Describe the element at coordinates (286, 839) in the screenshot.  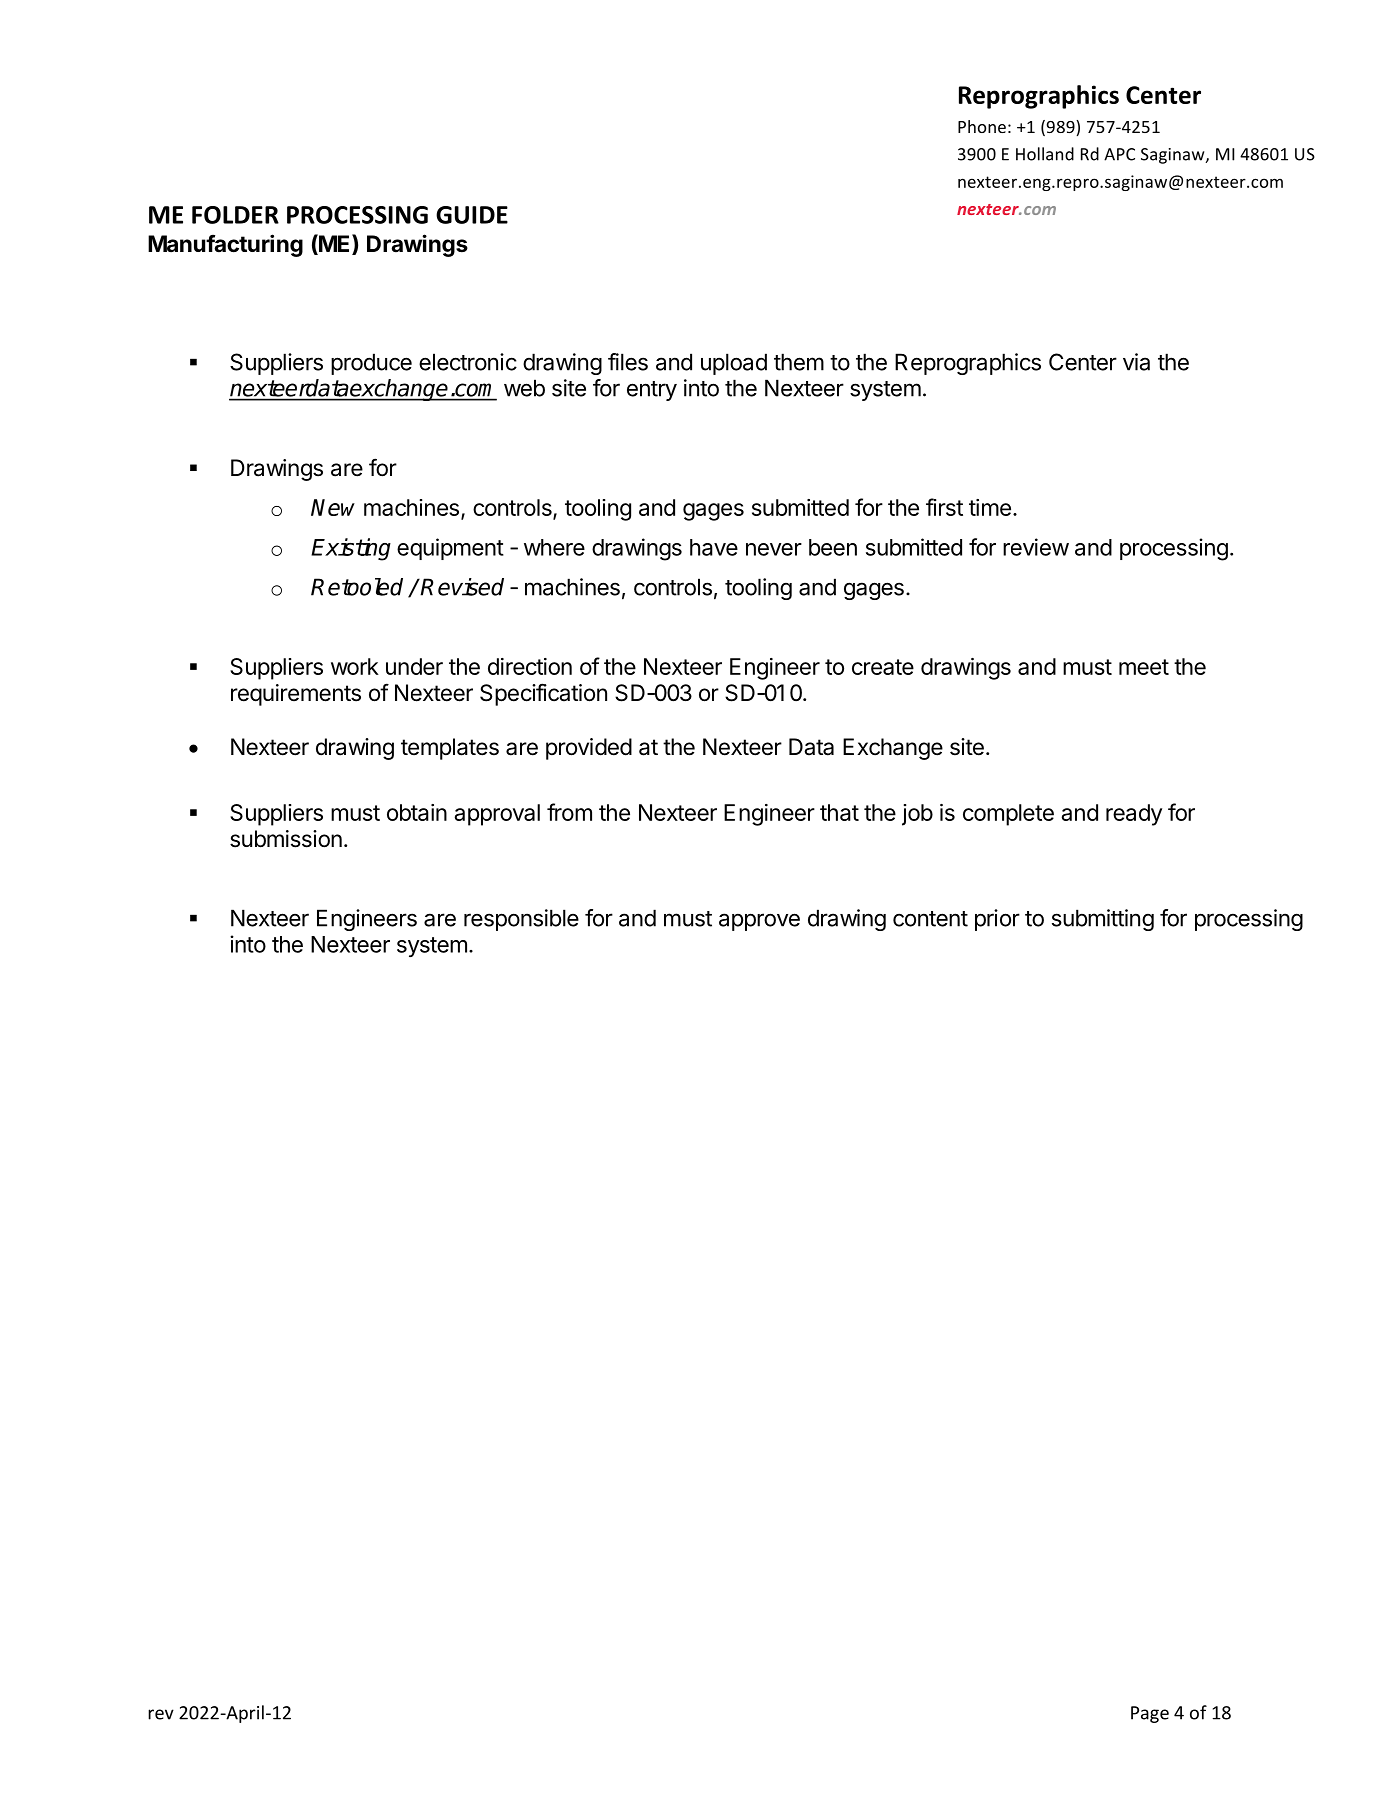
I see `submission` at that location.
